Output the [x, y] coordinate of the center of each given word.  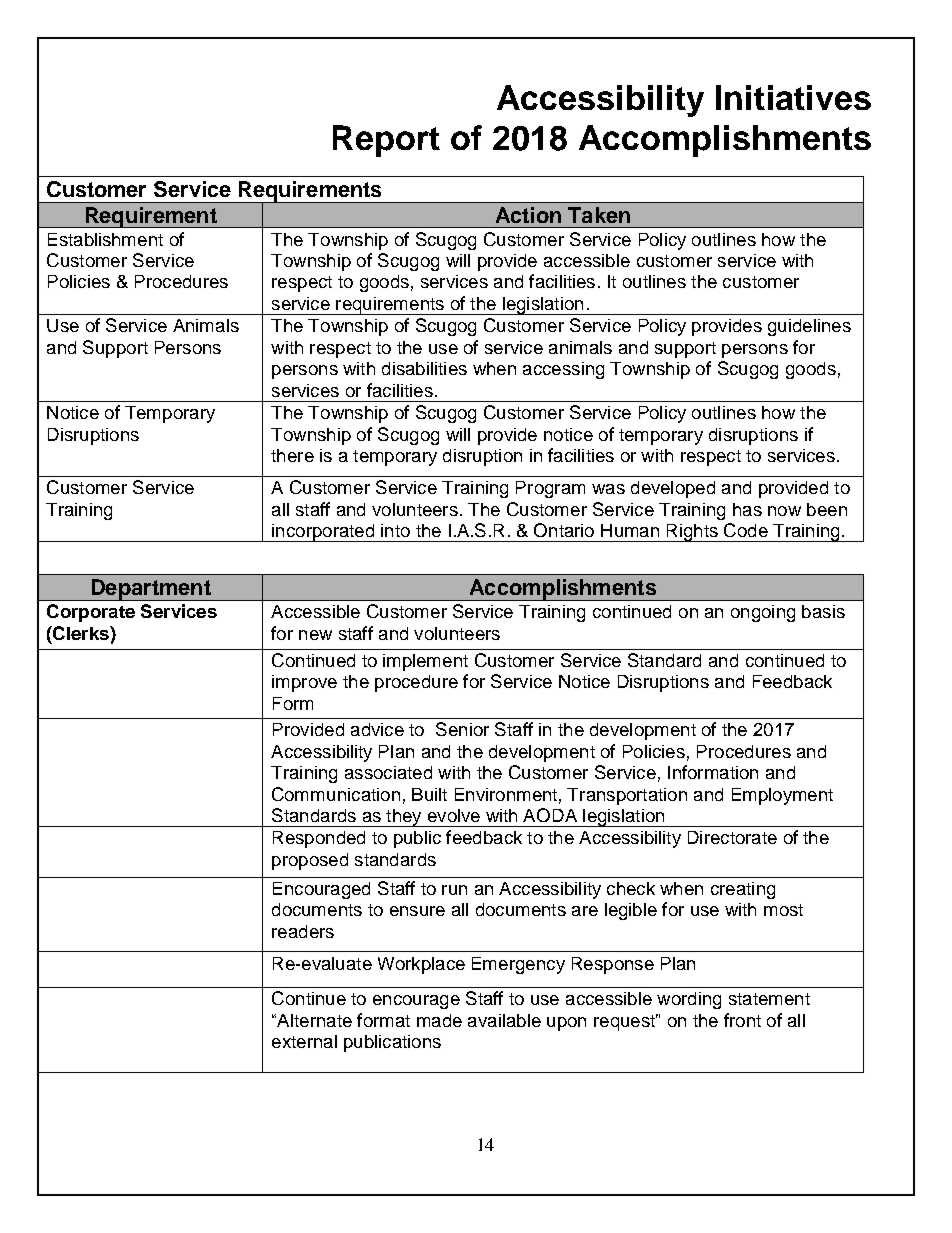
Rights [692, 533]
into [395, 530]
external [304, 1041]
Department [151, 590]
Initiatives [793, 97]
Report [386, 141]
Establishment [105, 239]
